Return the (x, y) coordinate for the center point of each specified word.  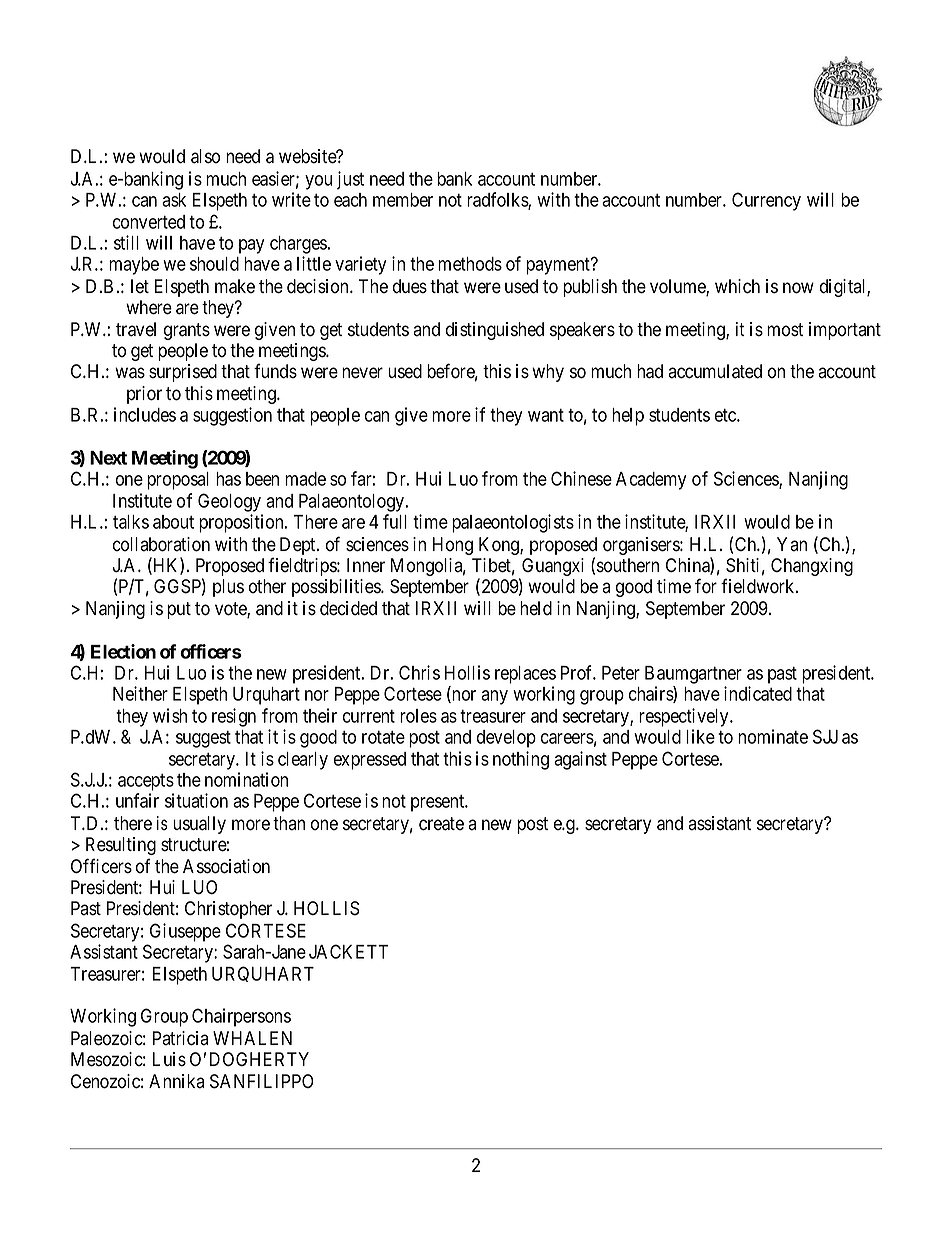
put (179, 610)
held (536, 608)
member (403, 200)
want (546, 415)
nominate (773, 736)
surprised (183, 373)
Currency (766, 201)
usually (199, 825)
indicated (758, 693)
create (441, 824)
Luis (169, 1059)
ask (174, 200)
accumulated (715, 371)
